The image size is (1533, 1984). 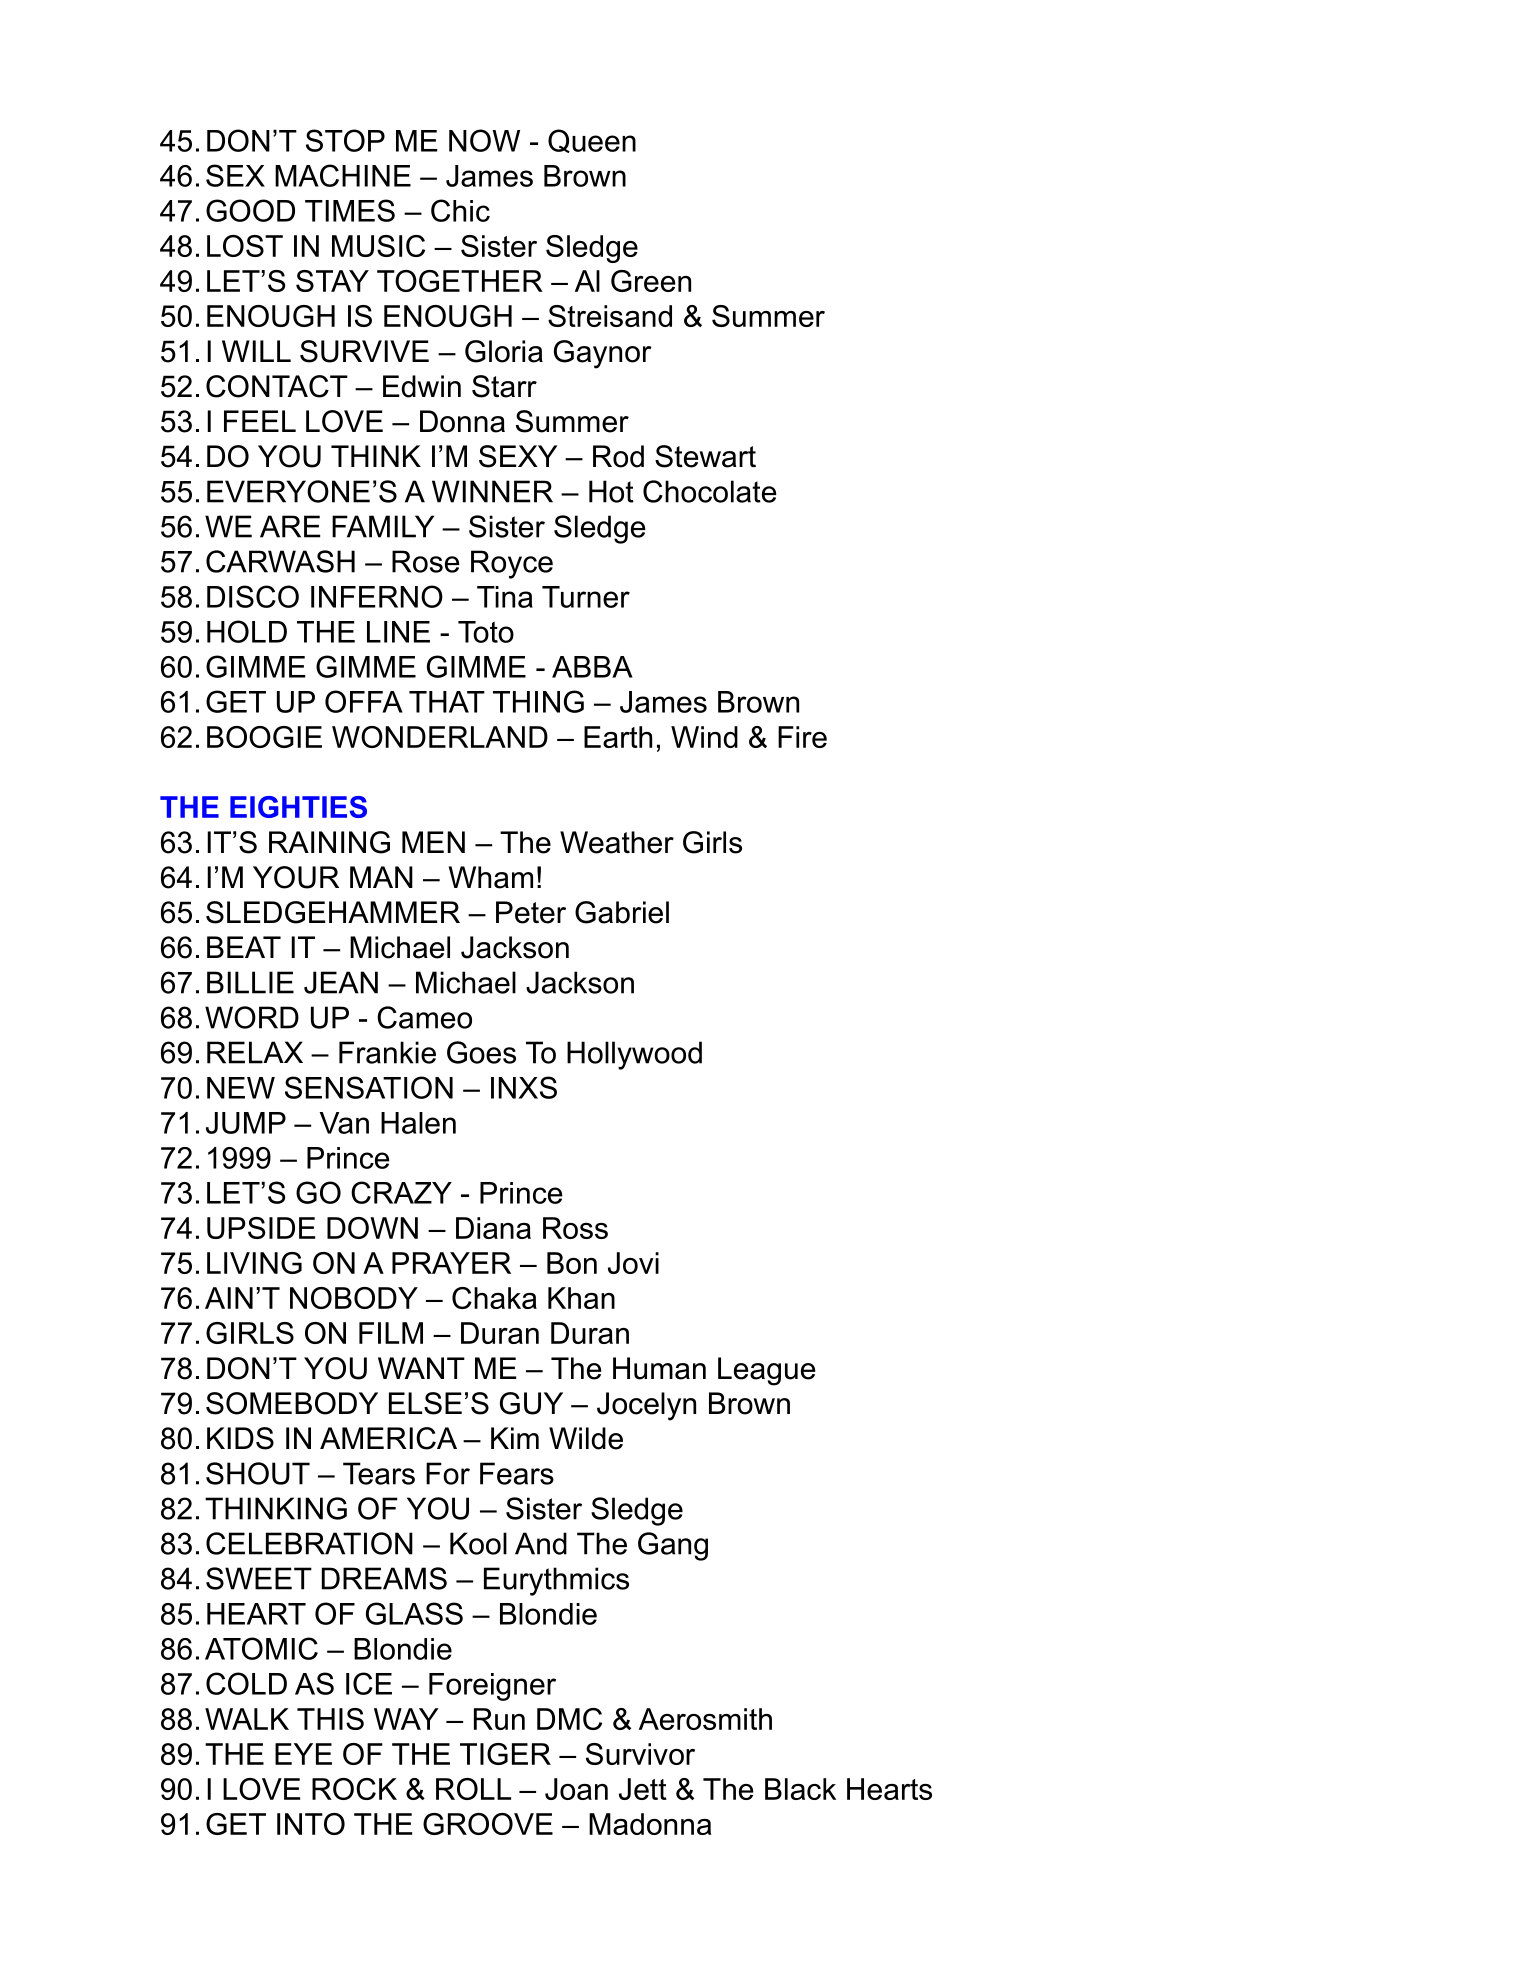 What do you see at coordinates (651, 281) in the page?
I see `Green` at bounding box center [651, 281].
